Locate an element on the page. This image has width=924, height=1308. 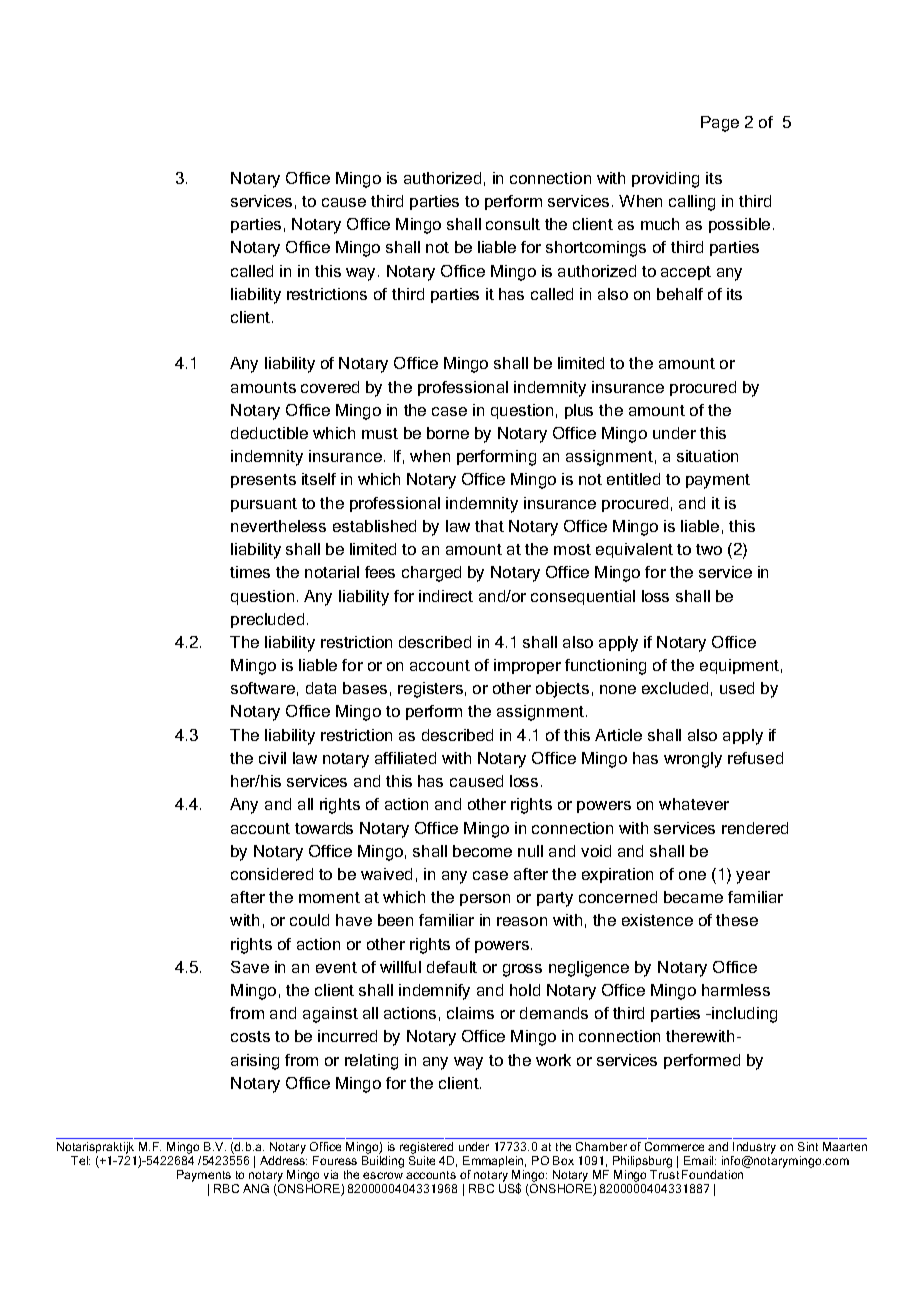
borne is located at coordinates (448, 433).
